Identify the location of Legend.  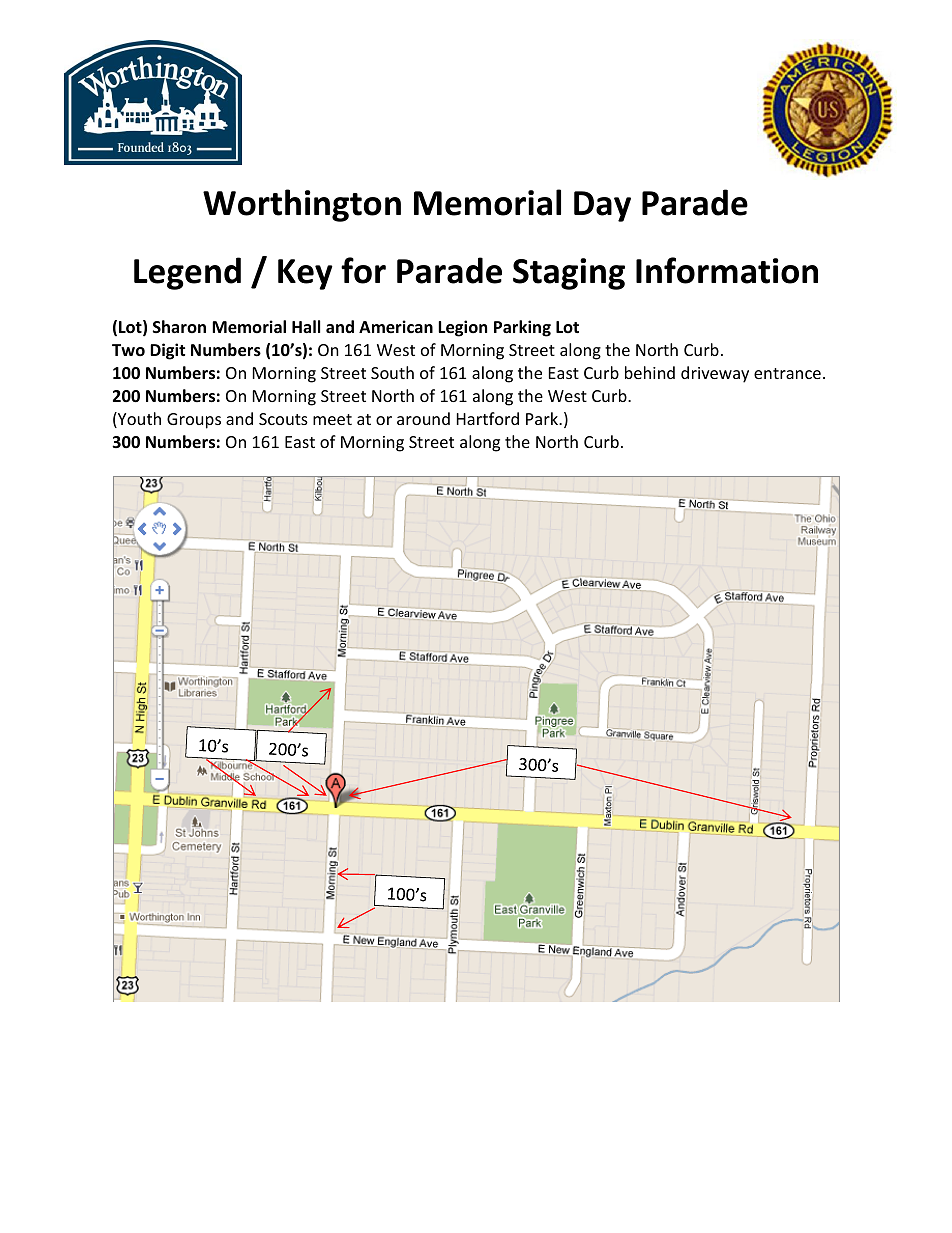
(187, 273).
